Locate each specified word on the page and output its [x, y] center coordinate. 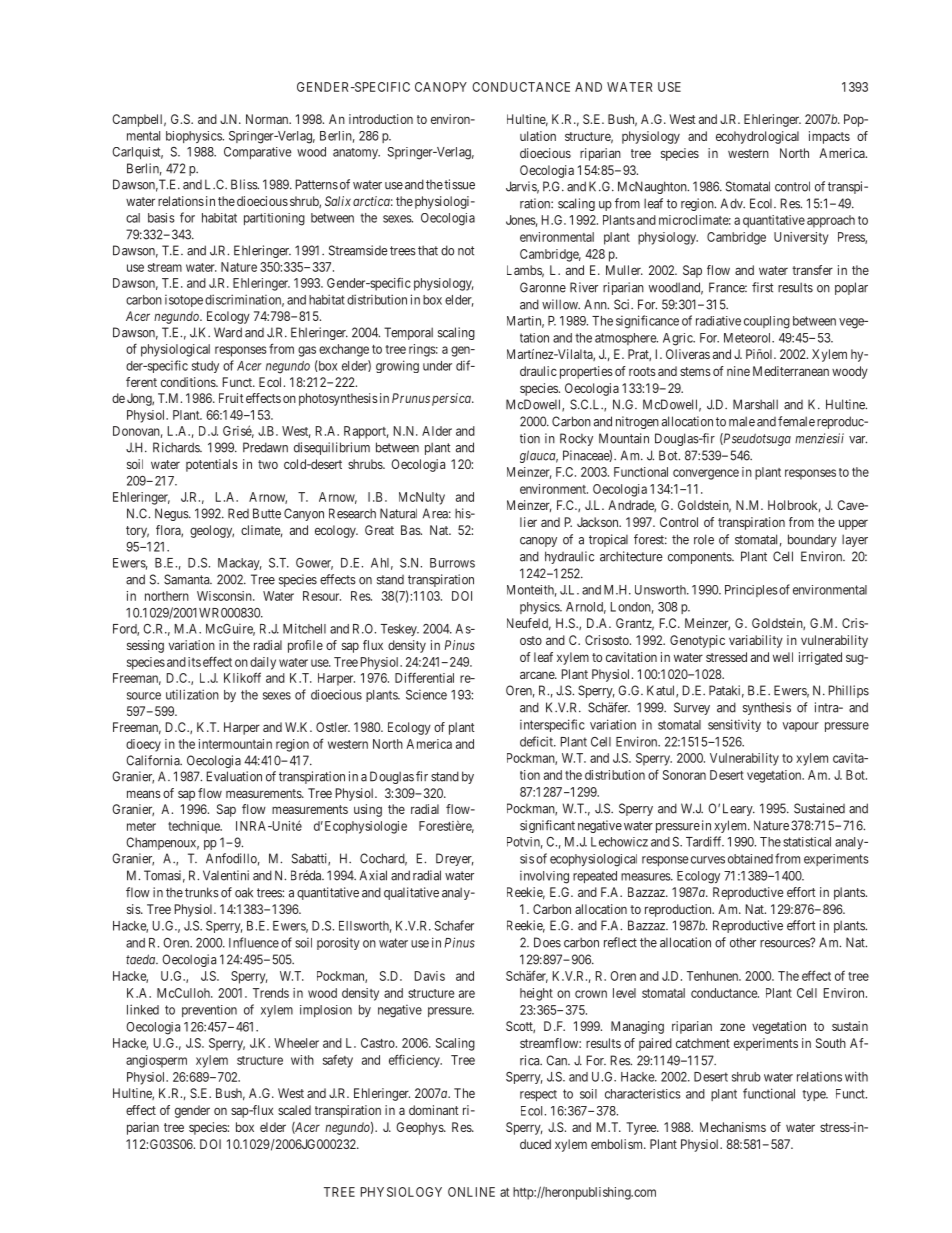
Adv [733, 203]
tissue [459, 184]
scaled [294, 1110]
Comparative [258, 153]
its [194, 662]
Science [426, 695]
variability [756, 641]
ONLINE [471, 1192]
